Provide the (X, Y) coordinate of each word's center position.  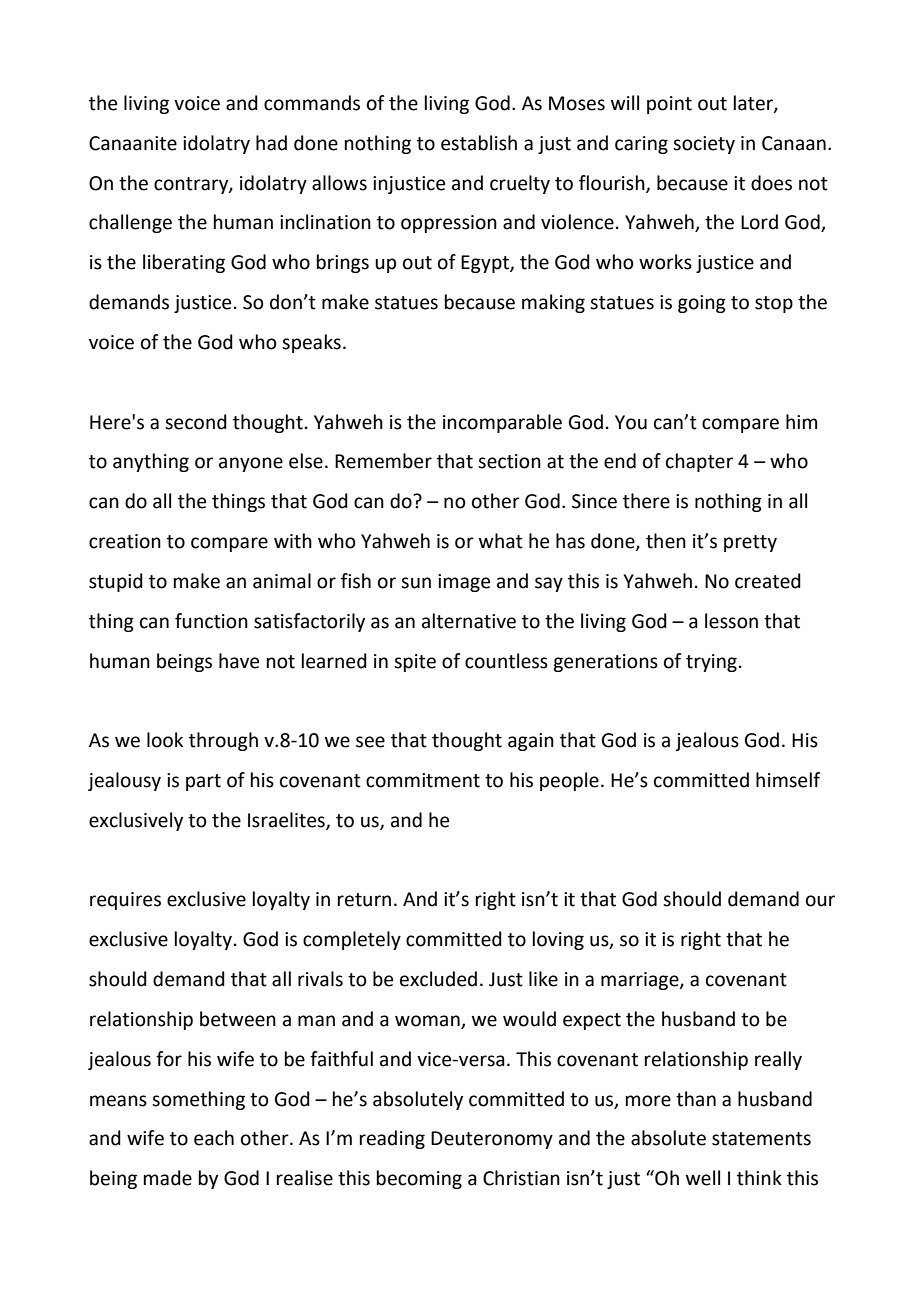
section (509, 461)
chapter (699, 462)
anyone (251, 464)
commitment (423, 780)
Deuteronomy (492, 1140)
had (271, 143)
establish (479, 143)
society (704, 145)
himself (788, 780)
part (203, 782)
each (214, 1138)
